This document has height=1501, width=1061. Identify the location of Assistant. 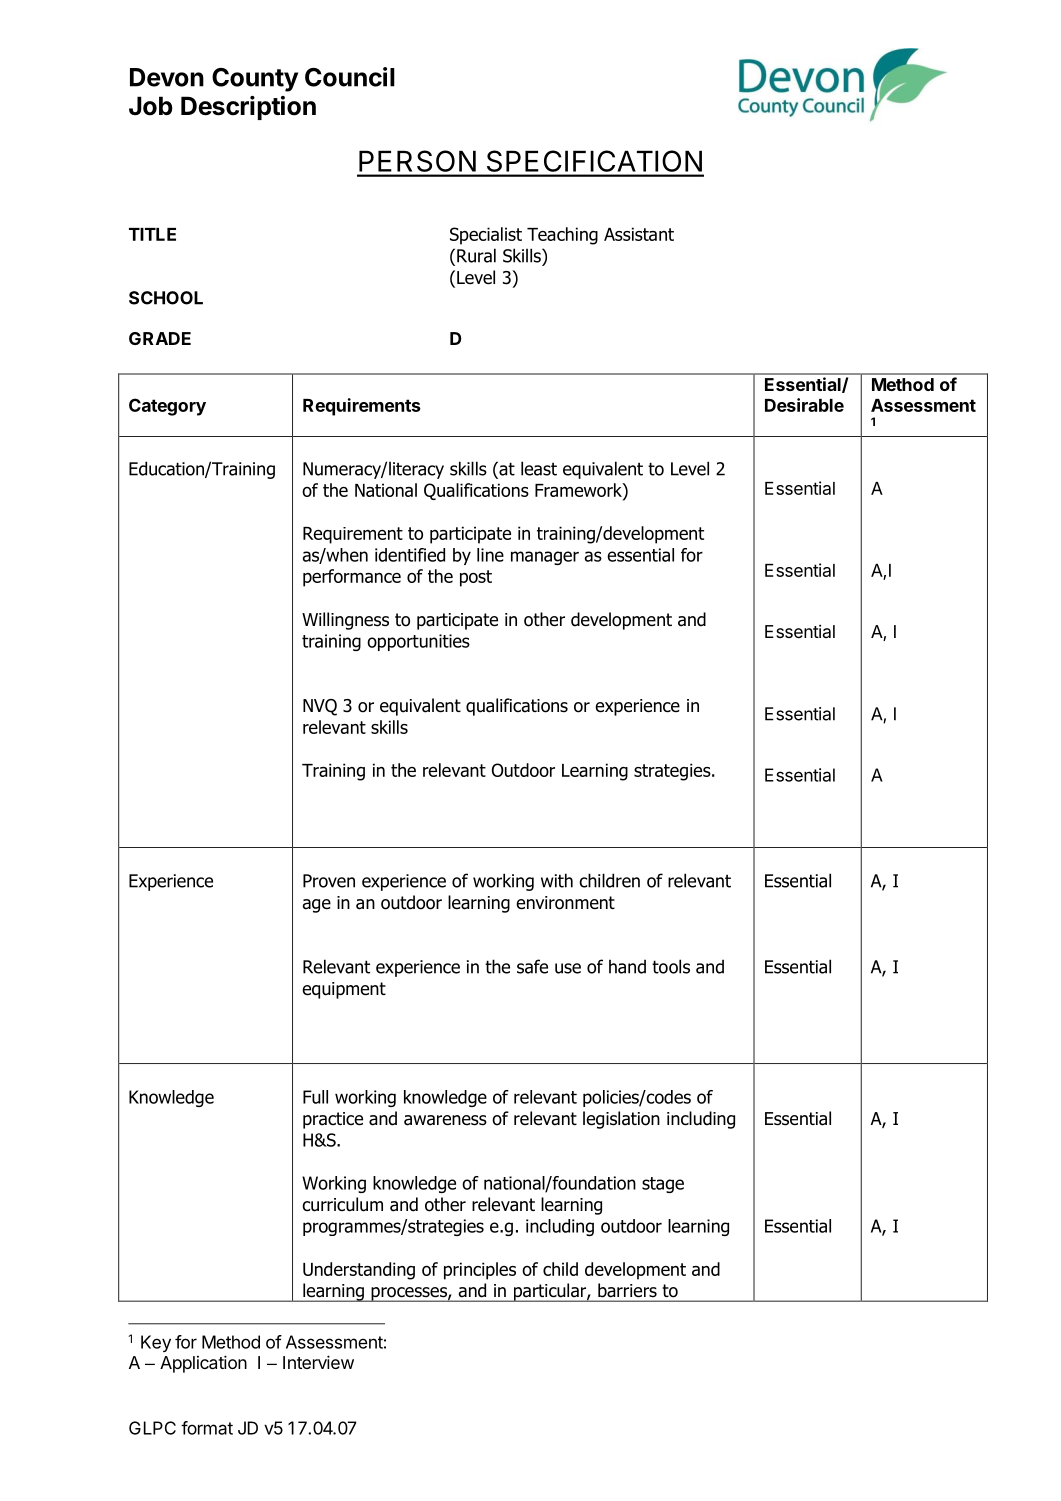
(639, 234).
